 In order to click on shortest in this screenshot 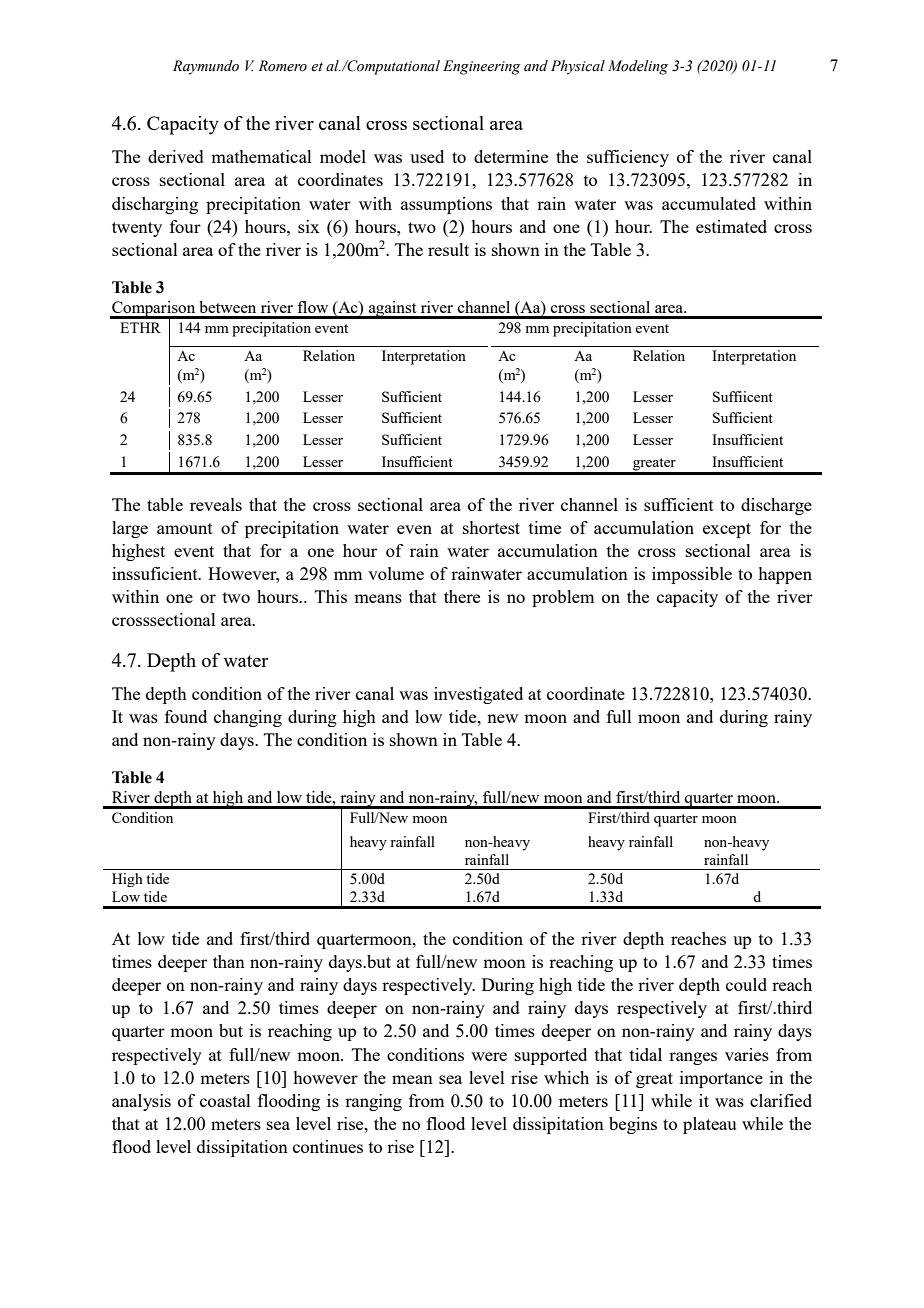, I will do `click(491, 527)`.
